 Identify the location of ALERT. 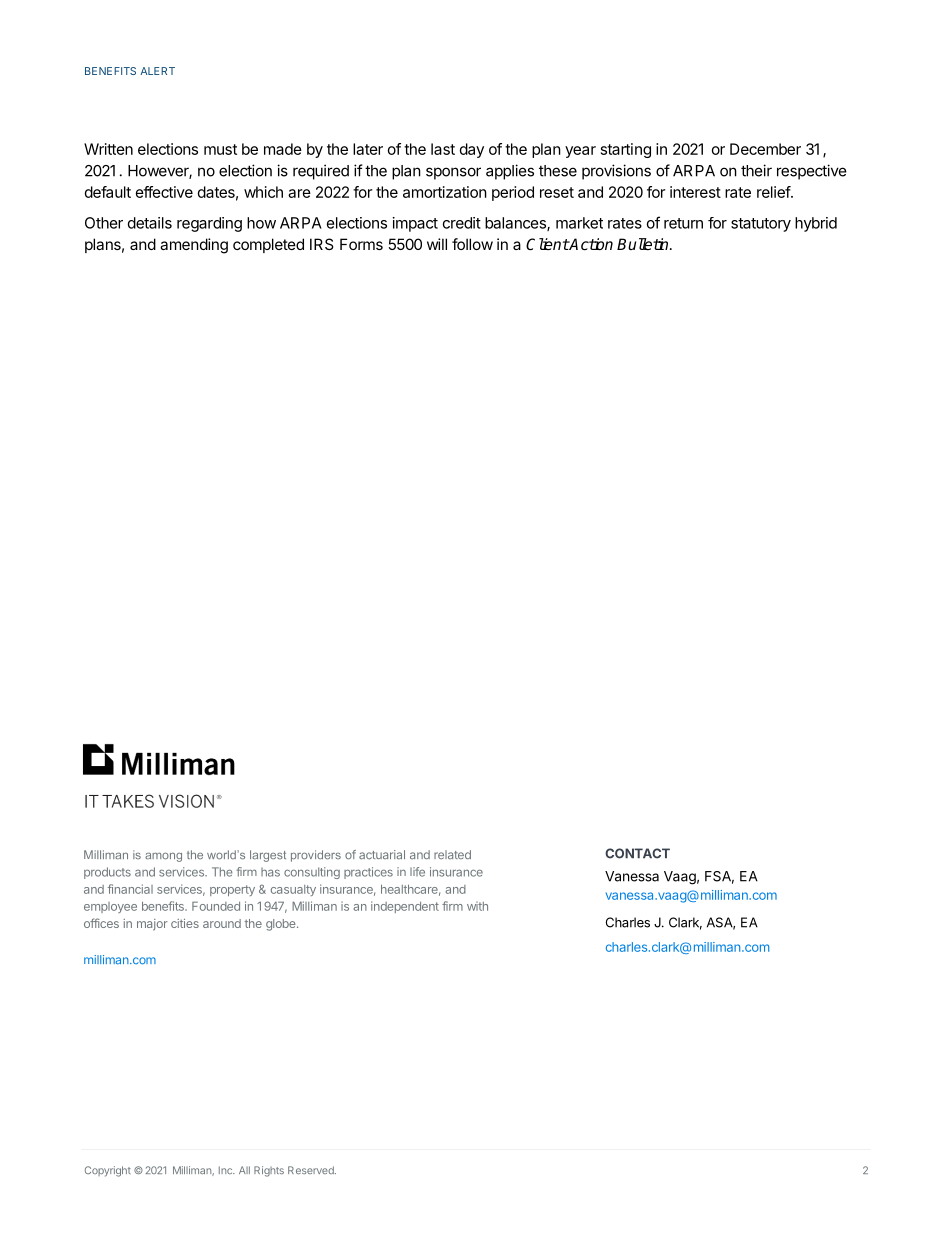
(157, 71).
